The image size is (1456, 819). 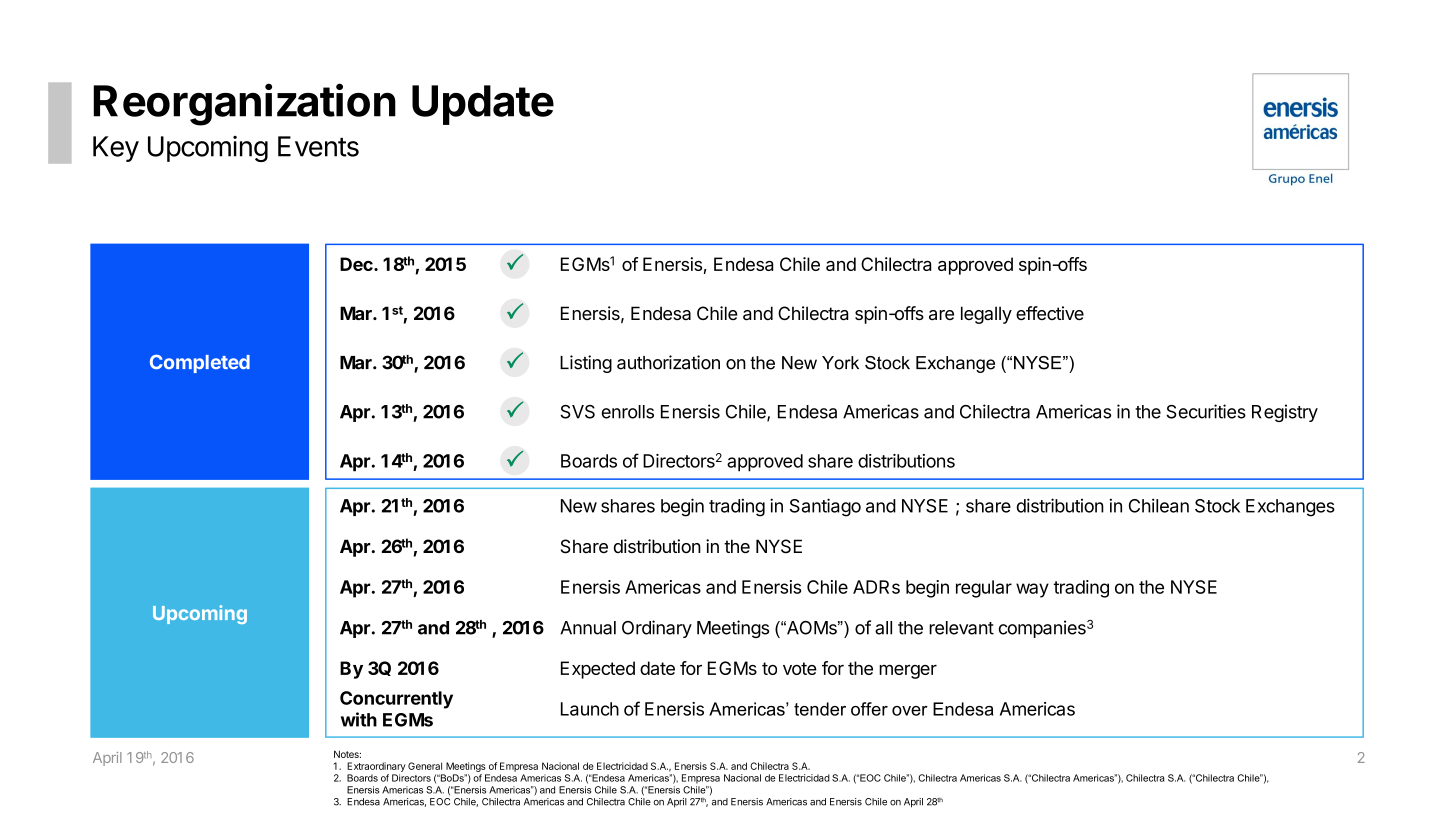 What do you see at coordinates (200, 363) in the screenshot?
I see `Completed` at bounding box center [200, 363].
